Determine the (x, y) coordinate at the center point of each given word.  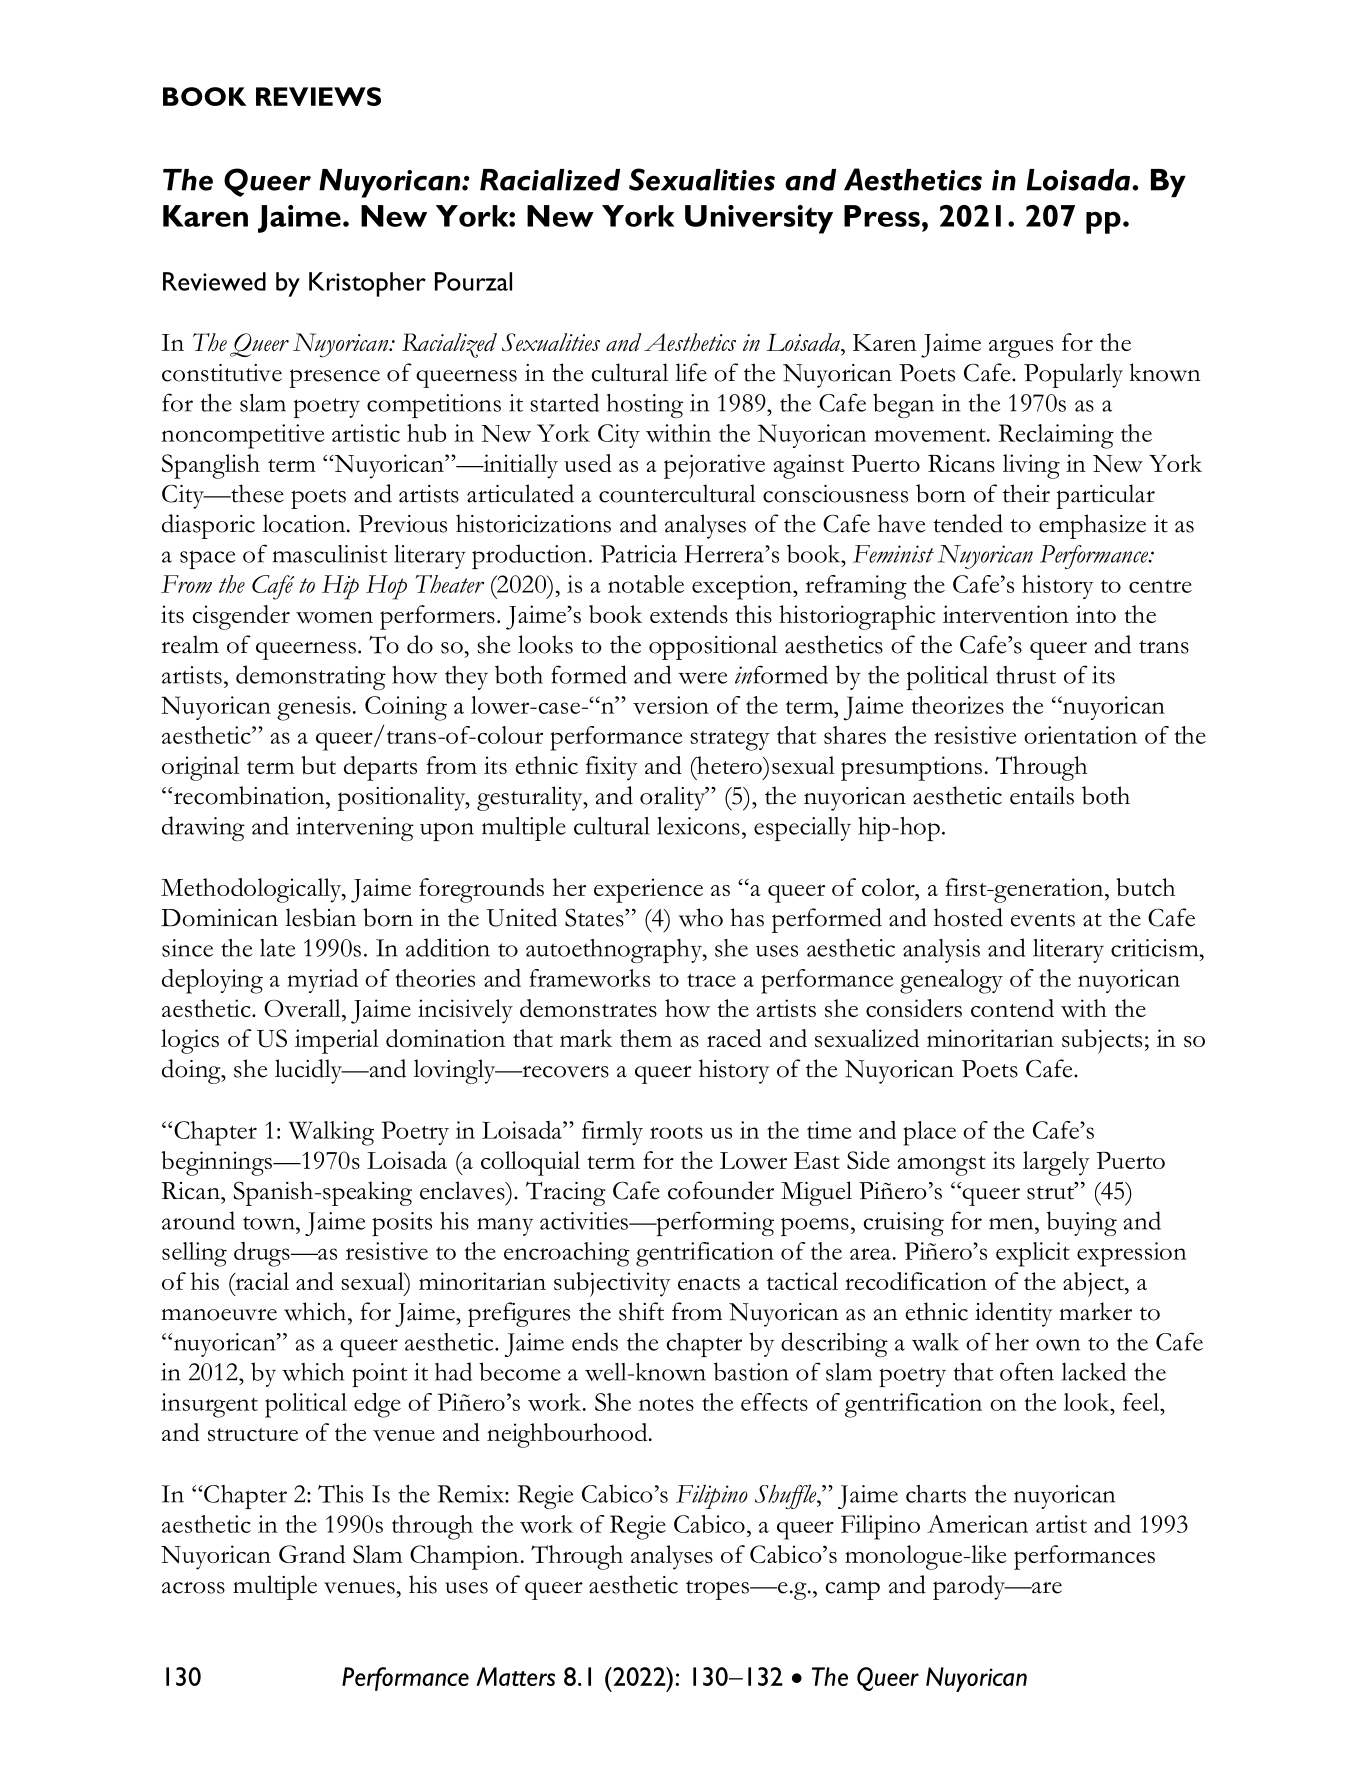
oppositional (713, 647)
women (334, 617)
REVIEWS (318, 96)
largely (1056, 1163)
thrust (1026, 675)
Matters (515, 1676)
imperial (337, 1041)
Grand (312, 1554)
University (759, 219)
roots (676, 1132)
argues (1021, 348)
